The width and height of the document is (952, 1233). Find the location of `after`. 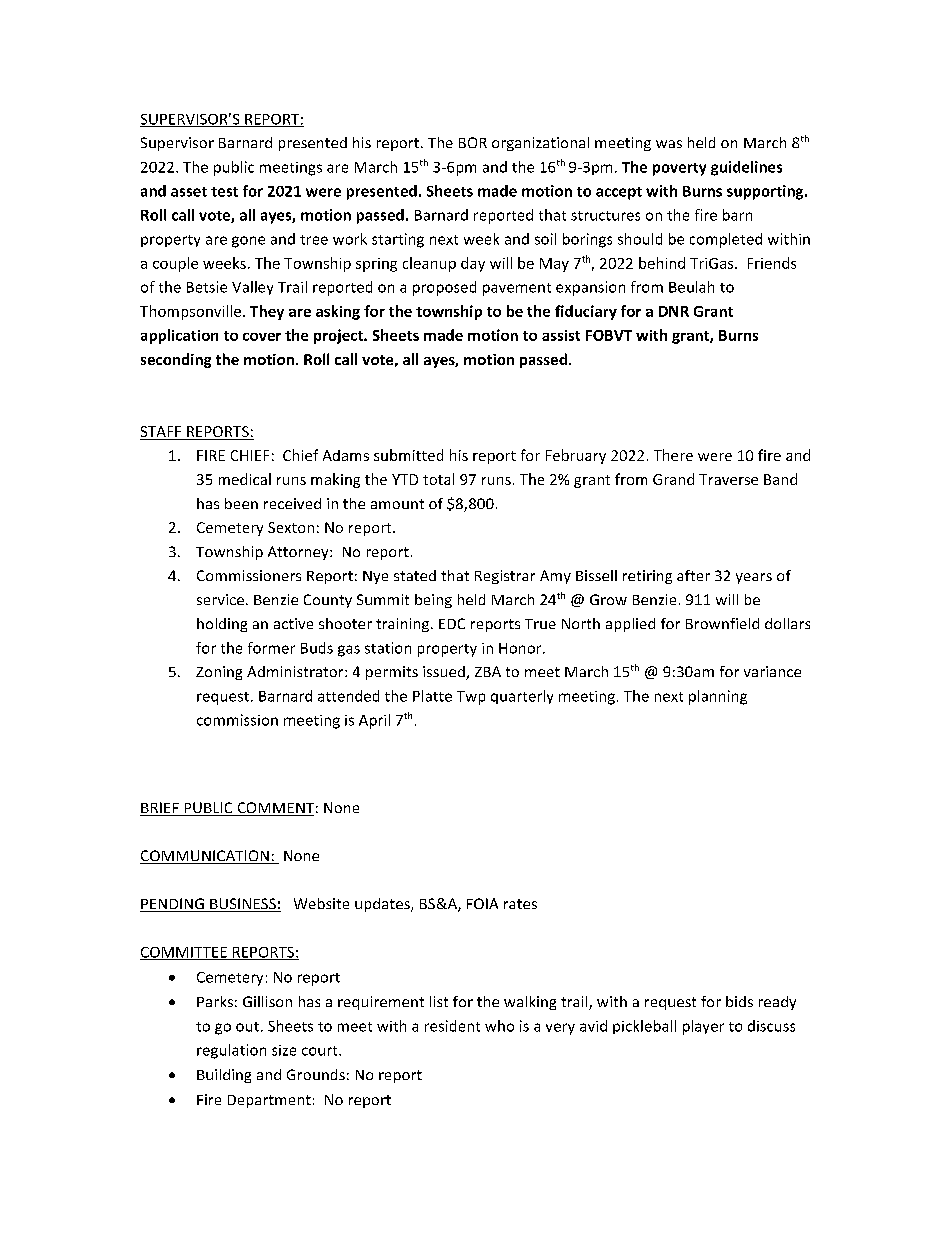

after is located at coordinates (693, 575).
